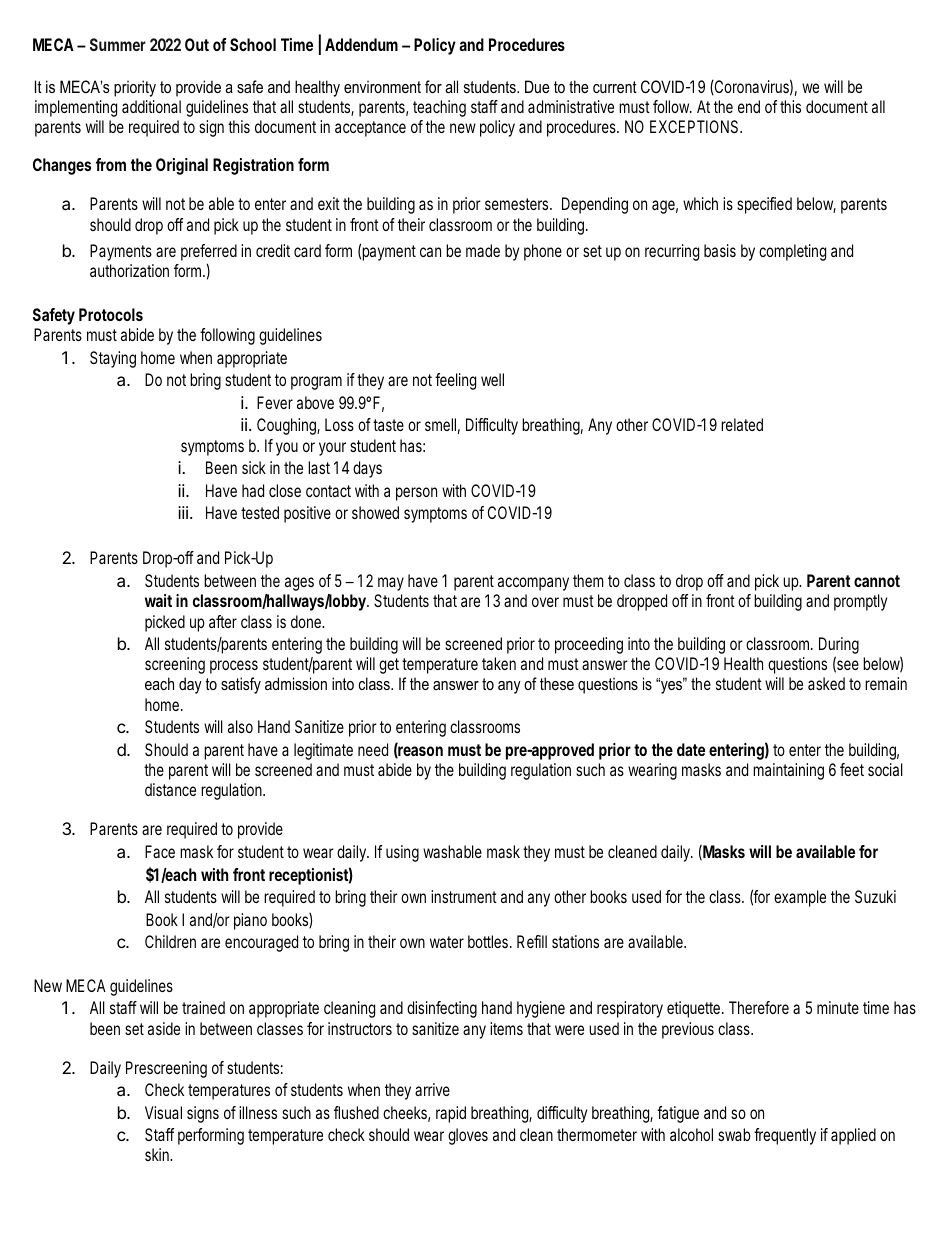 The height and width of the document is (1233, 952). I want to click on gloves, so click(468, 1136).
